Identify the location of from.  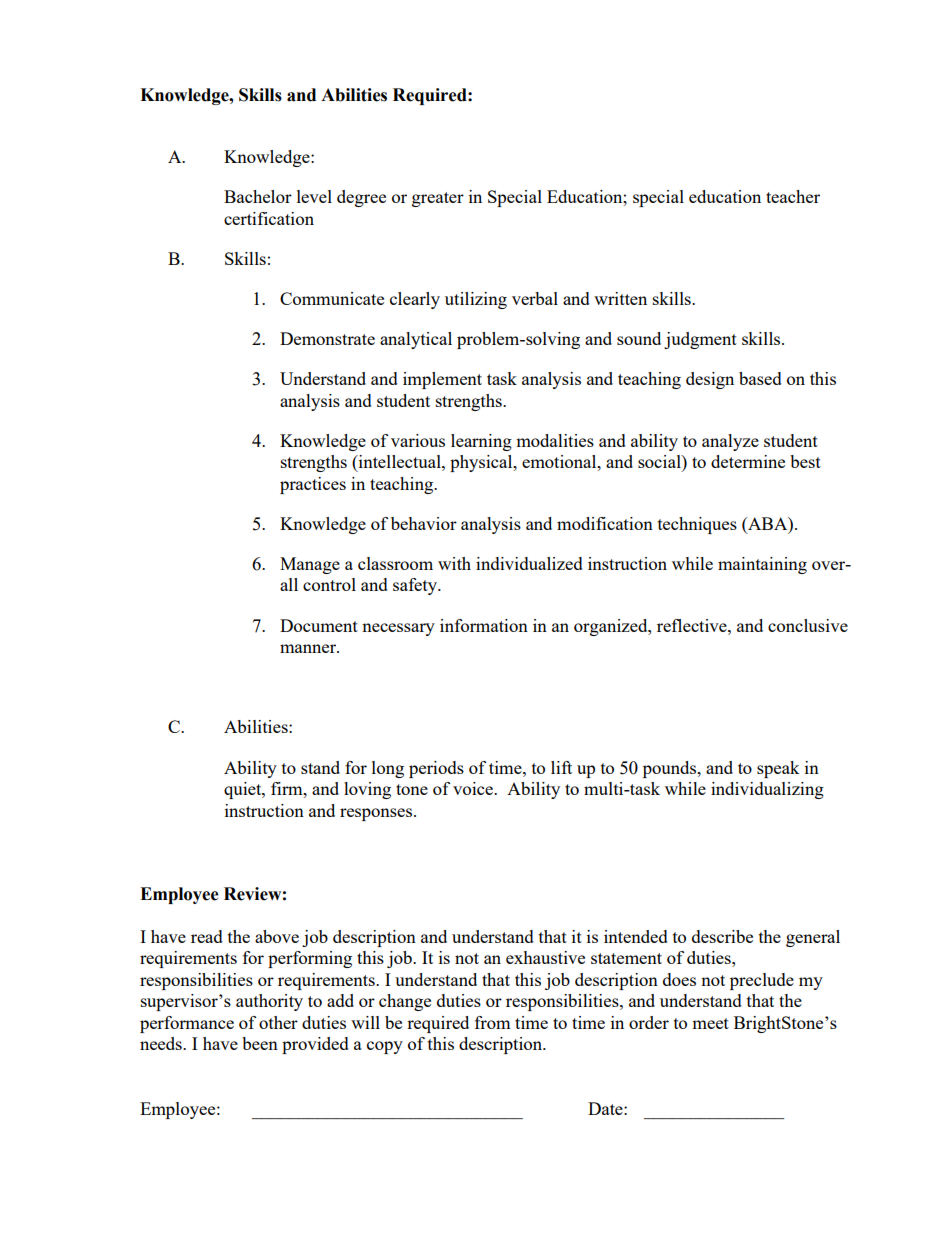
(493, 1022).
